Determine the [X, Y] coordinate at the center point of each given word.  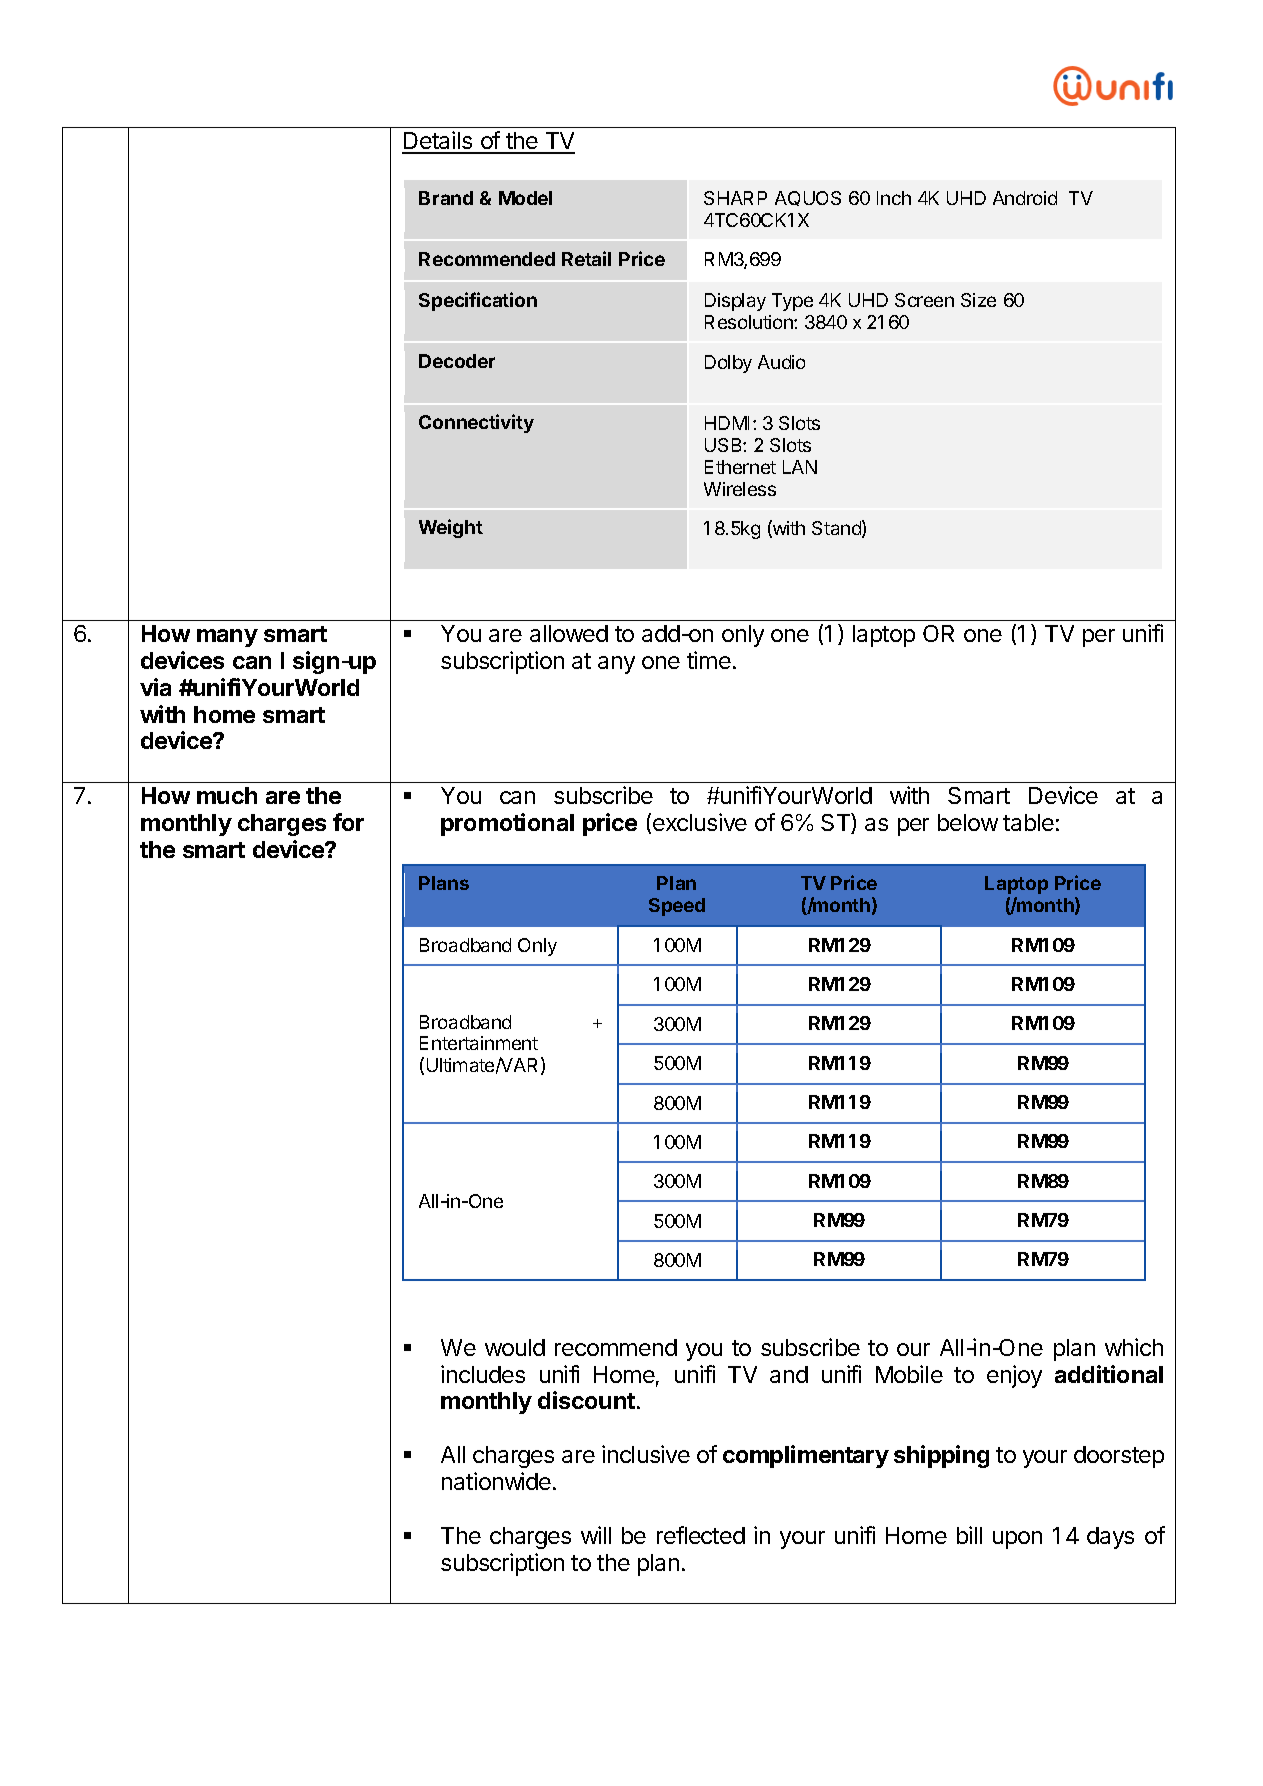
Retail [586, 258]
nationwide [496, 1481]
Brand [446, 198]
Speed [677, 907]
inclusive [646, 1454]
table [1028, 822]
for [348, 822]
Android [1025, 198]
